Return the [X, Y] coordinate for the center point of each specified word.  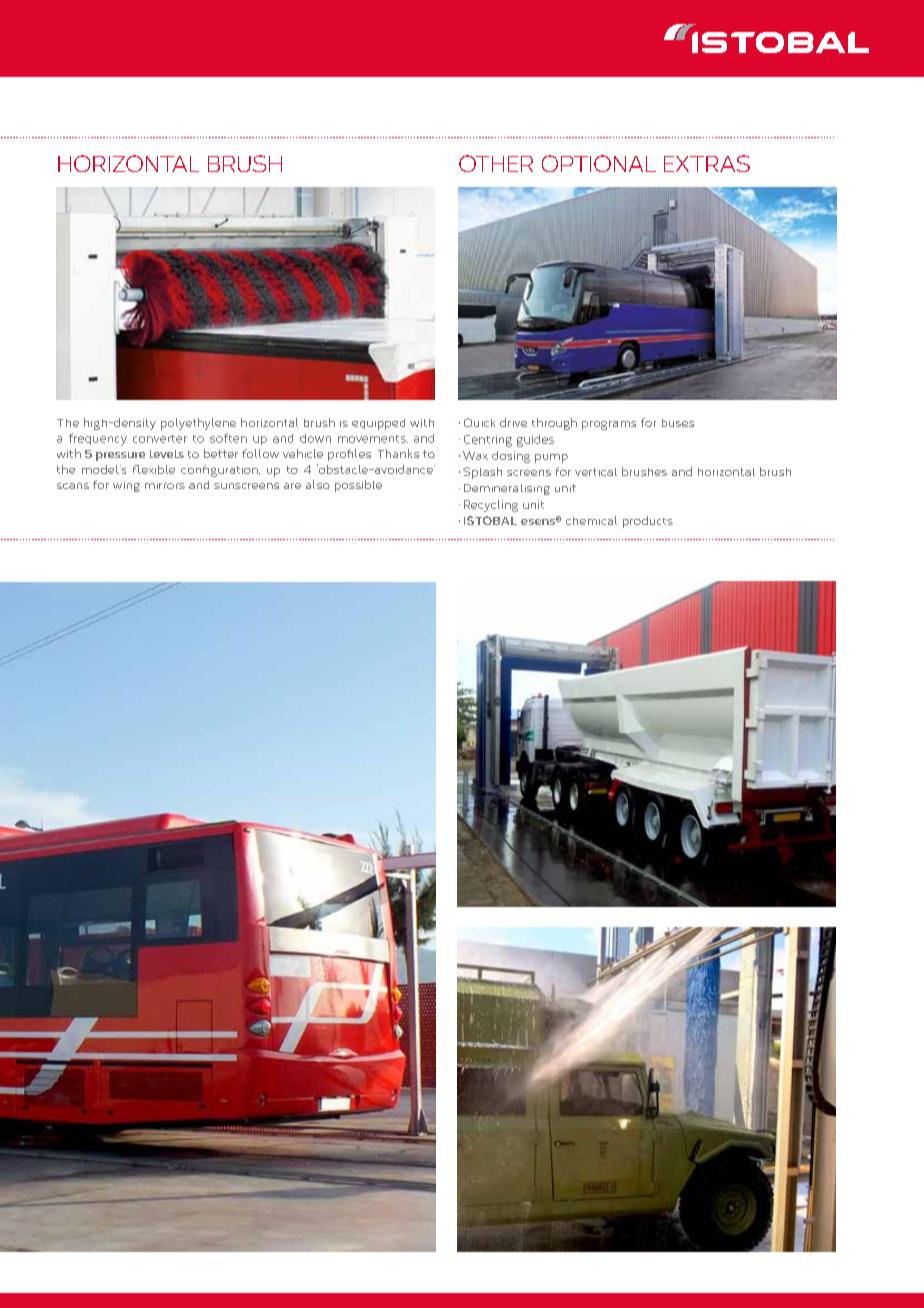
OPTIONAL [599, 163]
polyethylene [198, 424]
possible [358, 486]
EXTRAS [707, 163]
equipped [378, 424]
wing [126, 486]
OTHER [496, 163]
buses [678, 423]
